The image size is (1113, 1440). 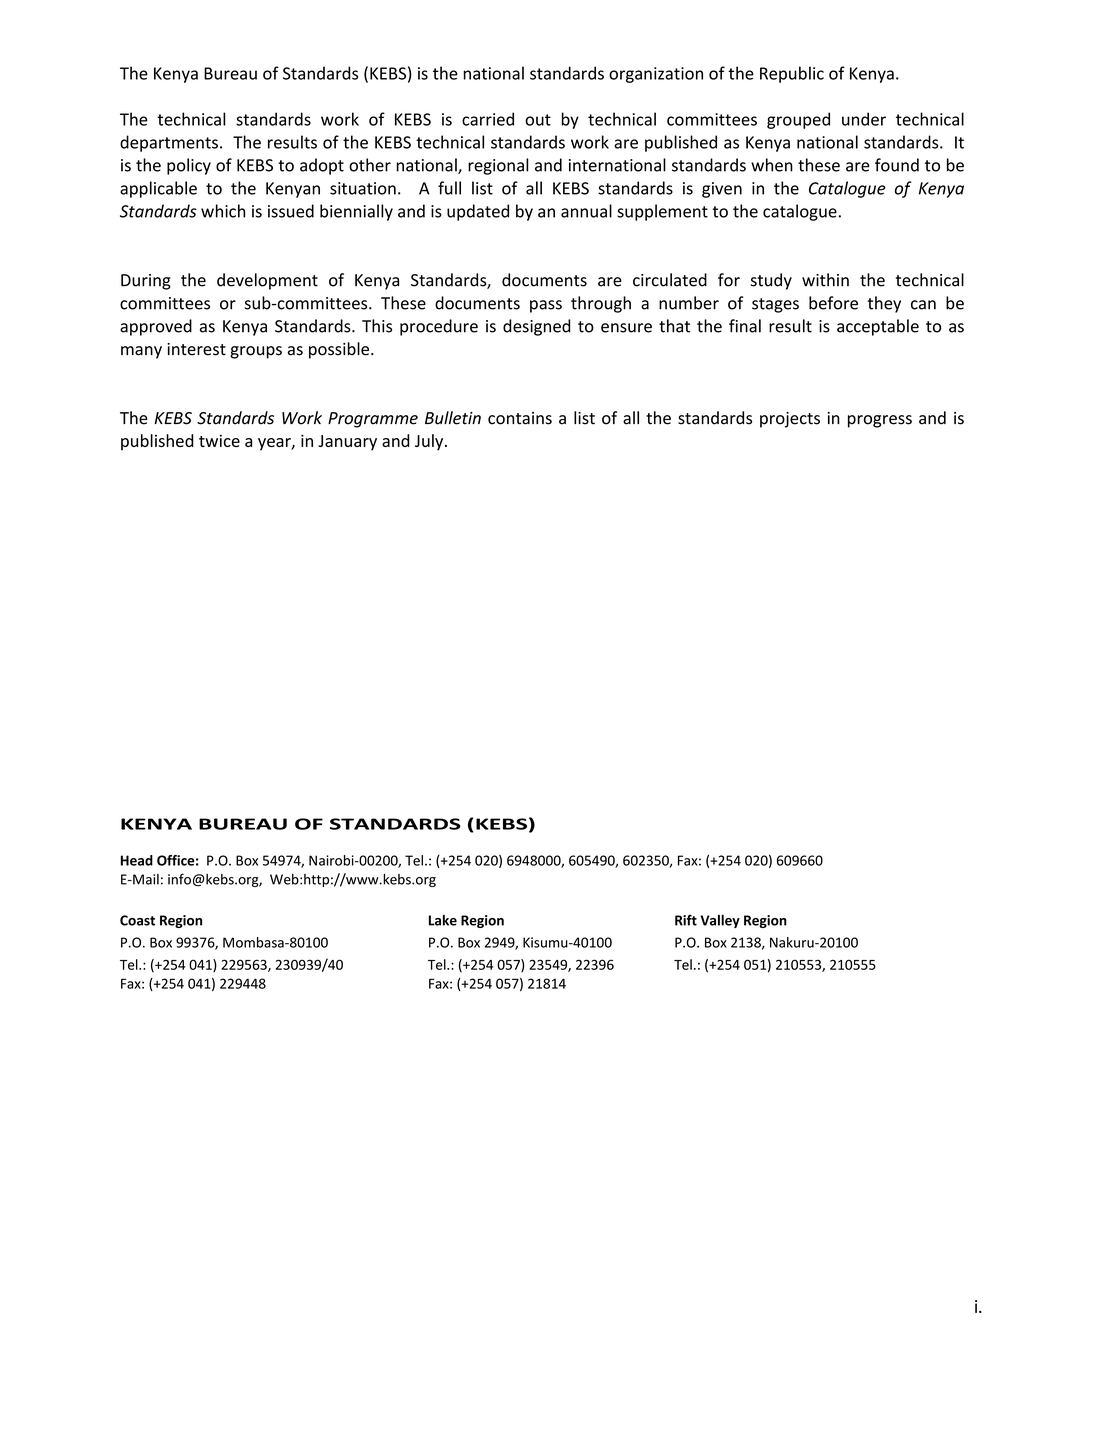 What do you see at coordinates (798, 120) in the screenshot?
I see `grouped` at bounding box center [798, 120].
